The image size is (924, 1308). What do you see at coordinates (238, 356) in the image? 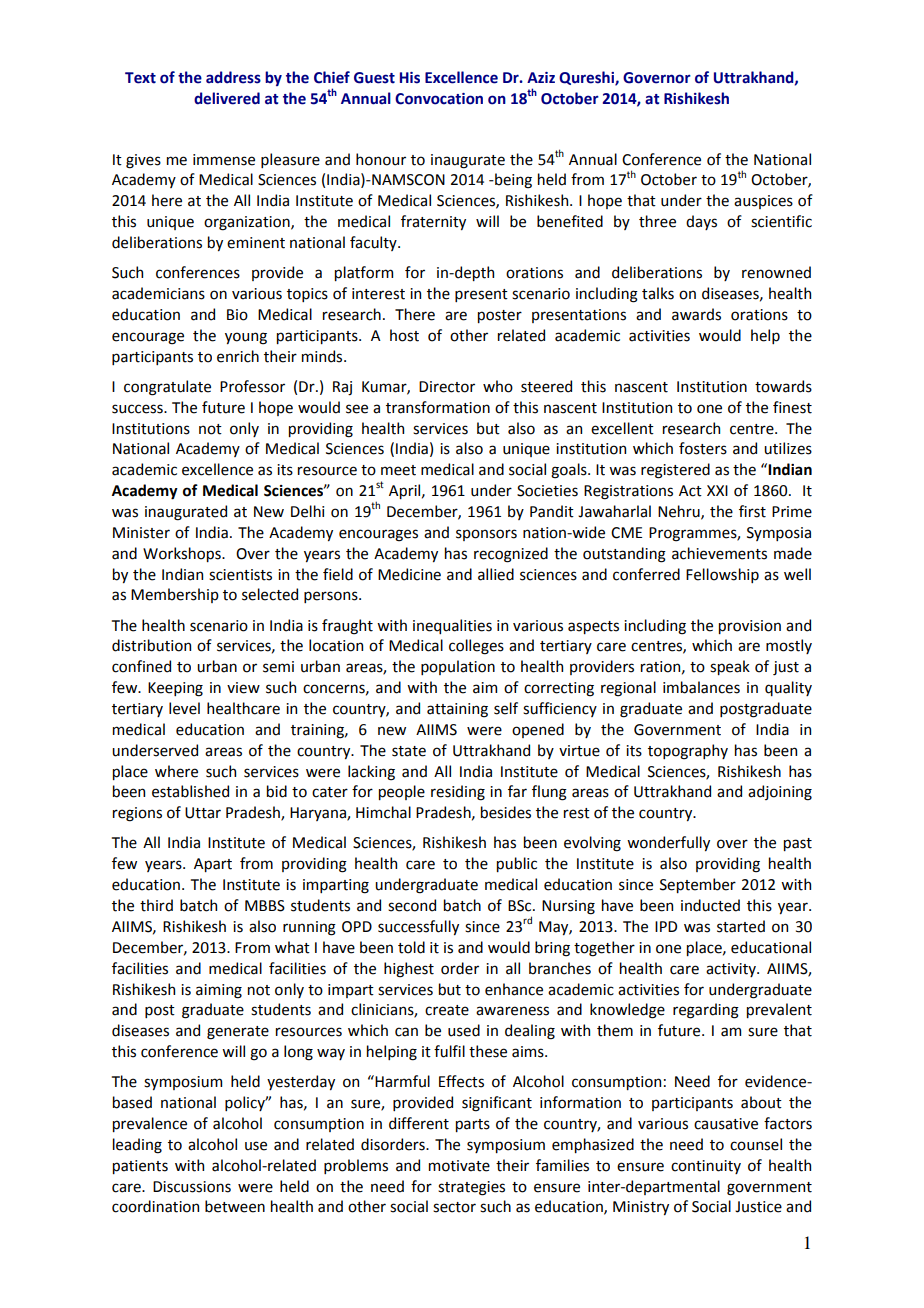
I see `enrich` at bounding box center [238, 356].
